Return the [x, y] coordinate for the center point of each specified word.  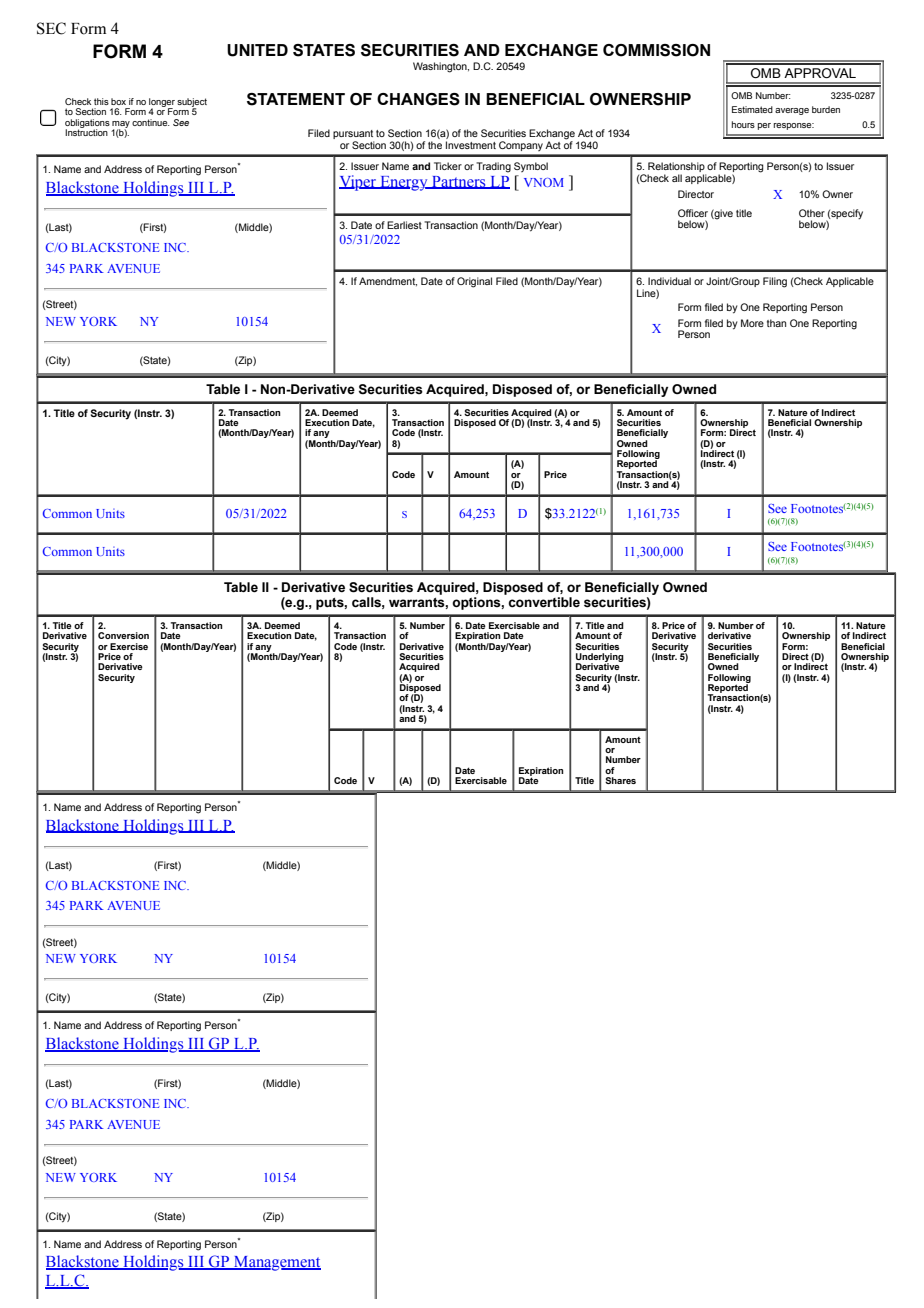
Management [276, 1263]
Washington [441, 67]
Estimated [752, 109]
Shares [620, 780]
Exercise [129, 646]
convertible [544, 602]
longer [162, 103]
